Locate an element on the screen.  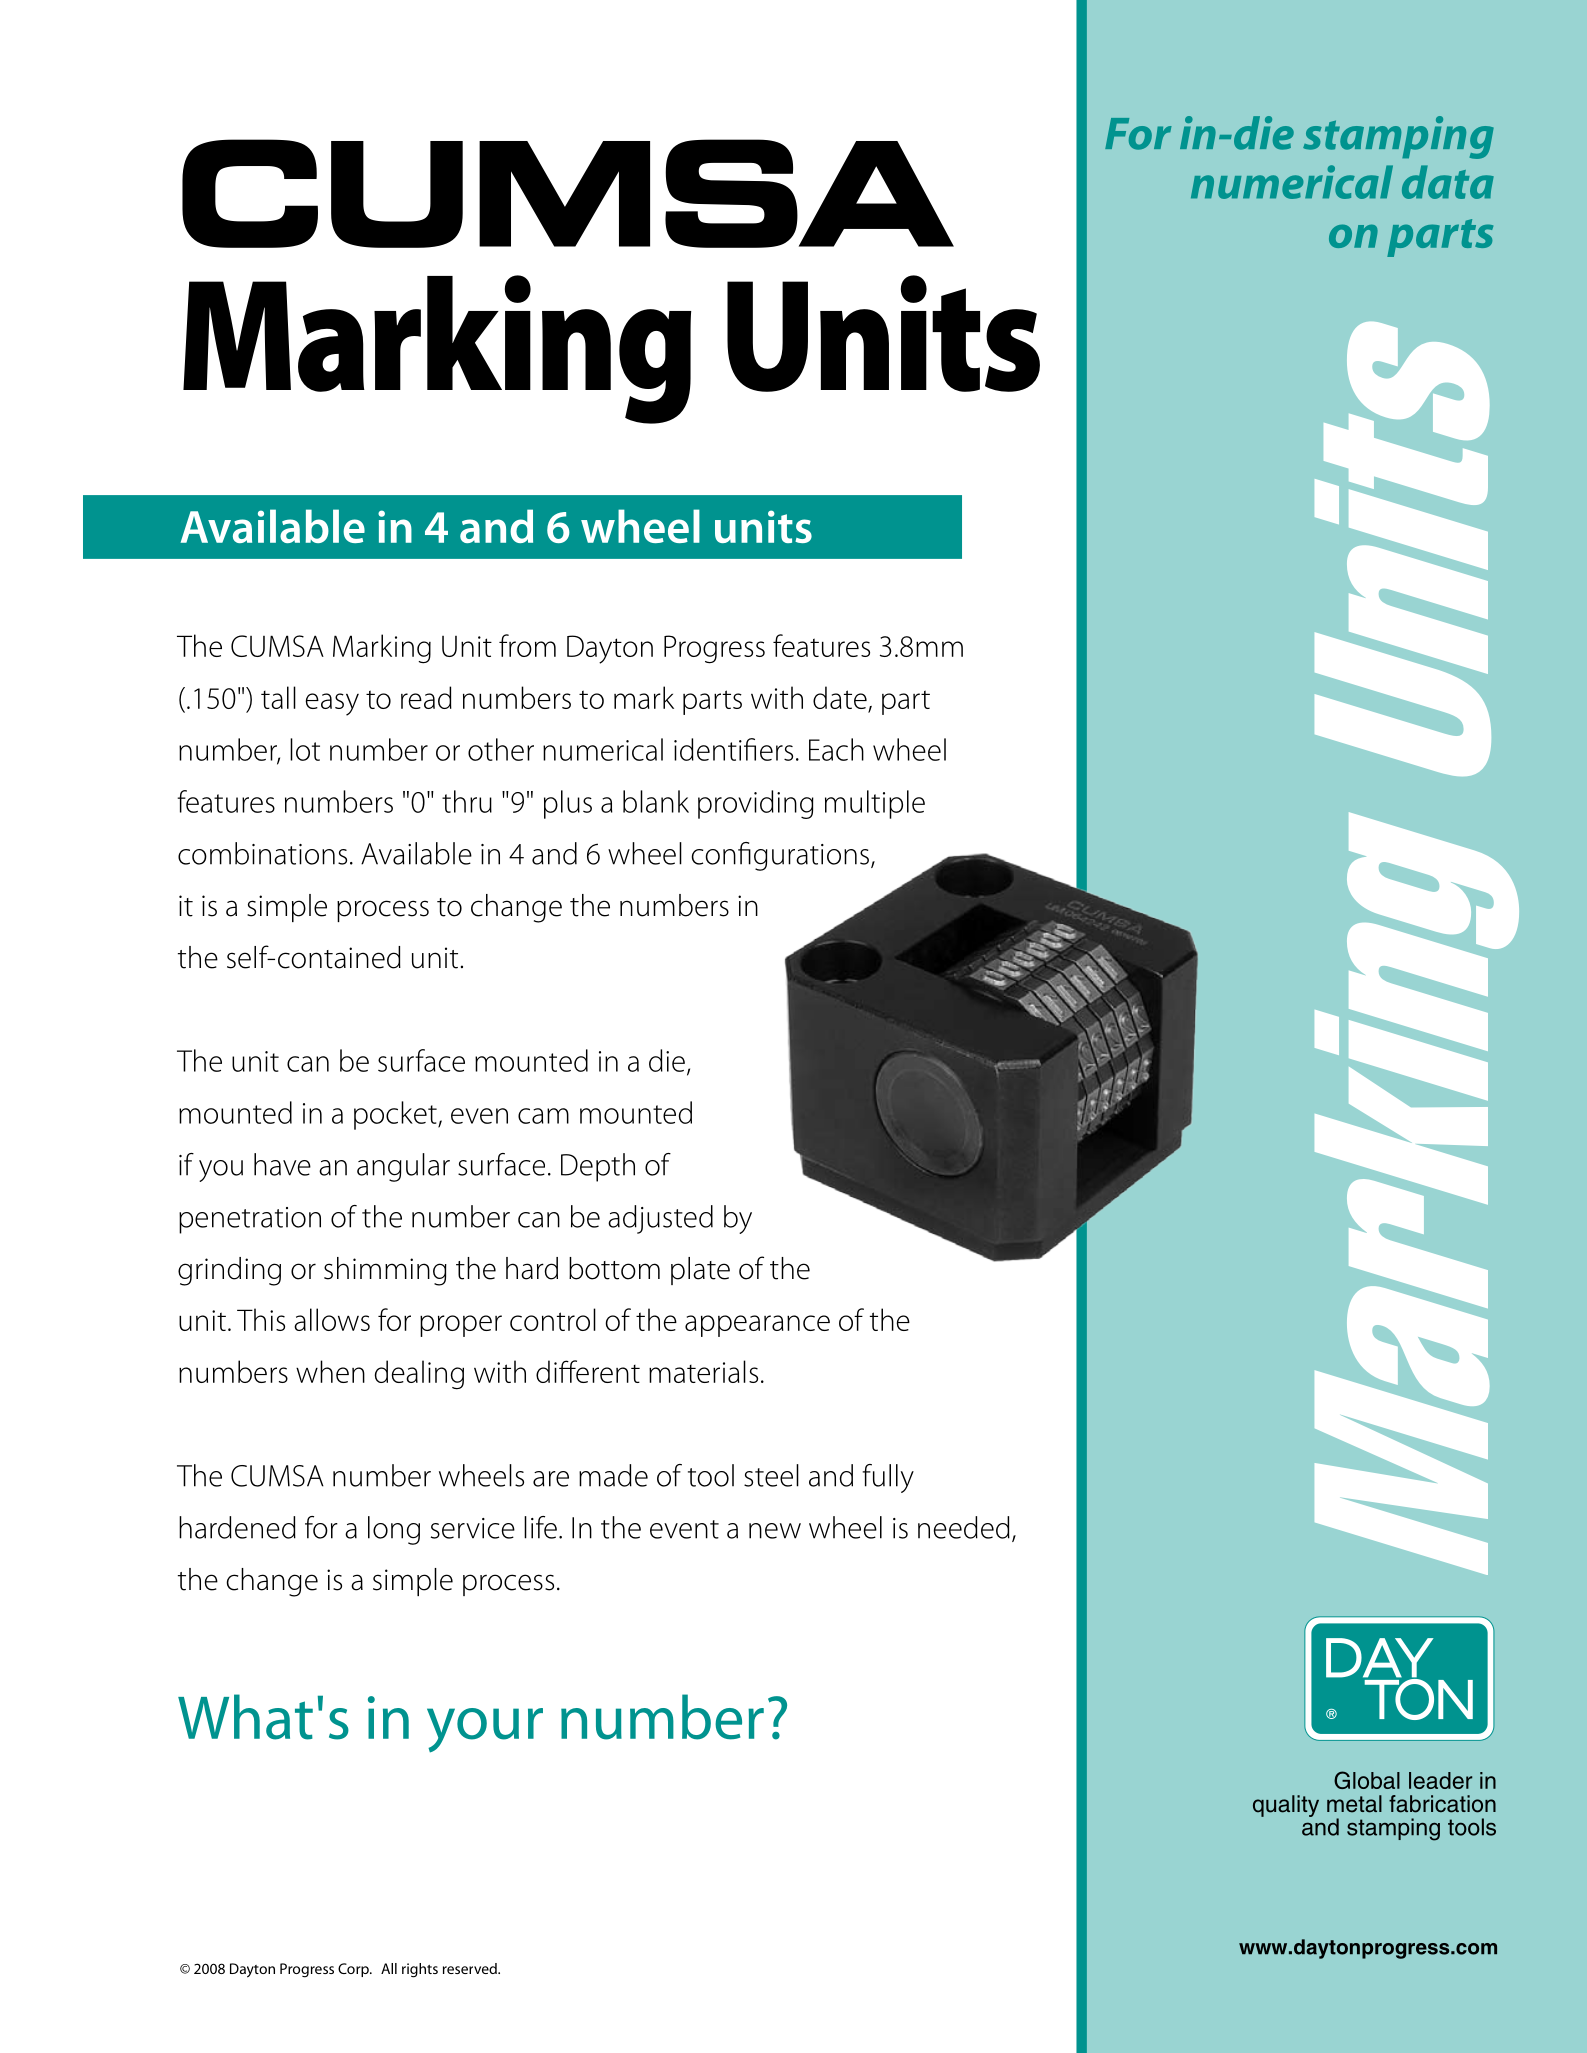
adjusted is located at coordinates (660, 1219).
